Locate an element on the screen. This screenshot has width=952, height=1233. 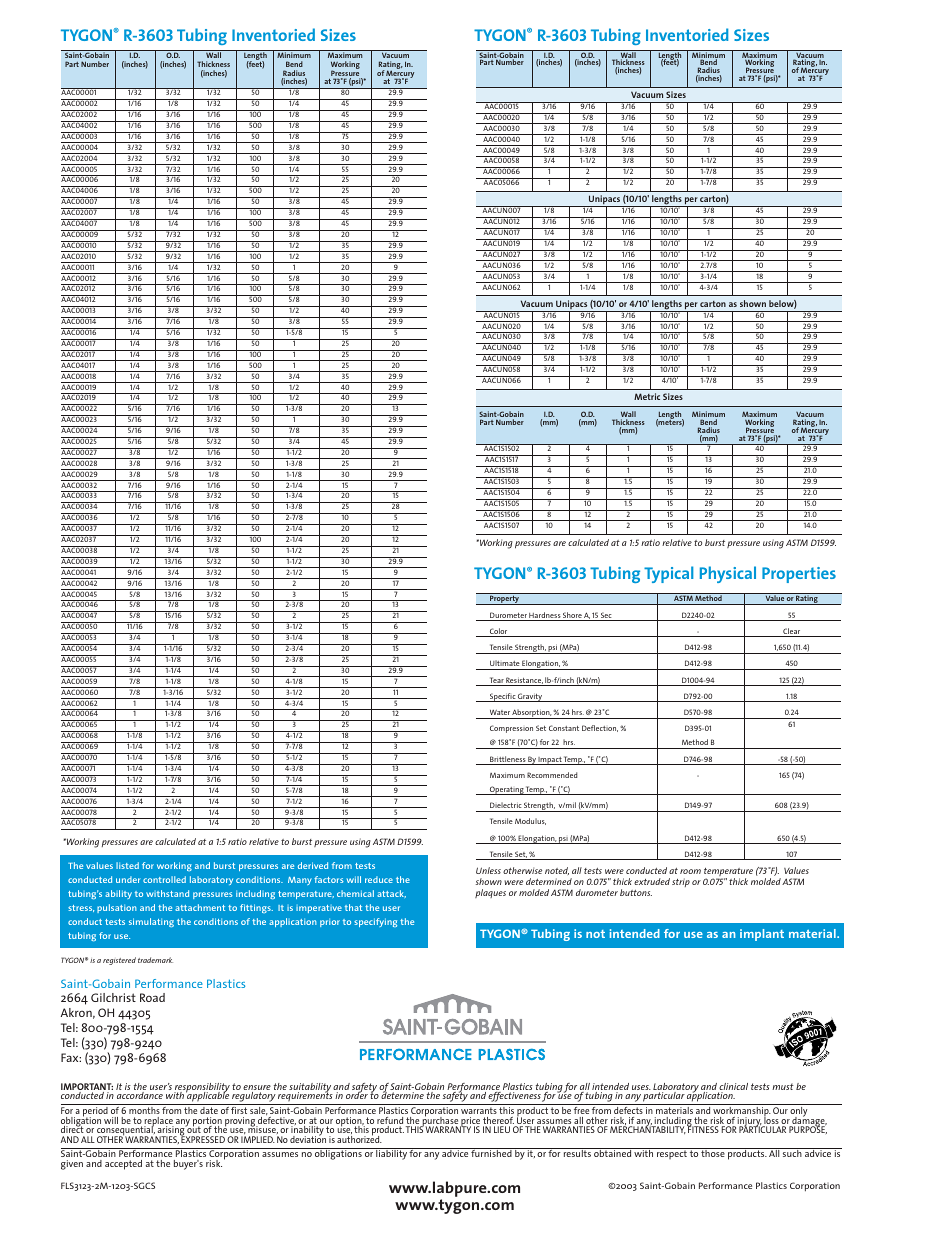
Clear is located at coordinates (792, 632).
